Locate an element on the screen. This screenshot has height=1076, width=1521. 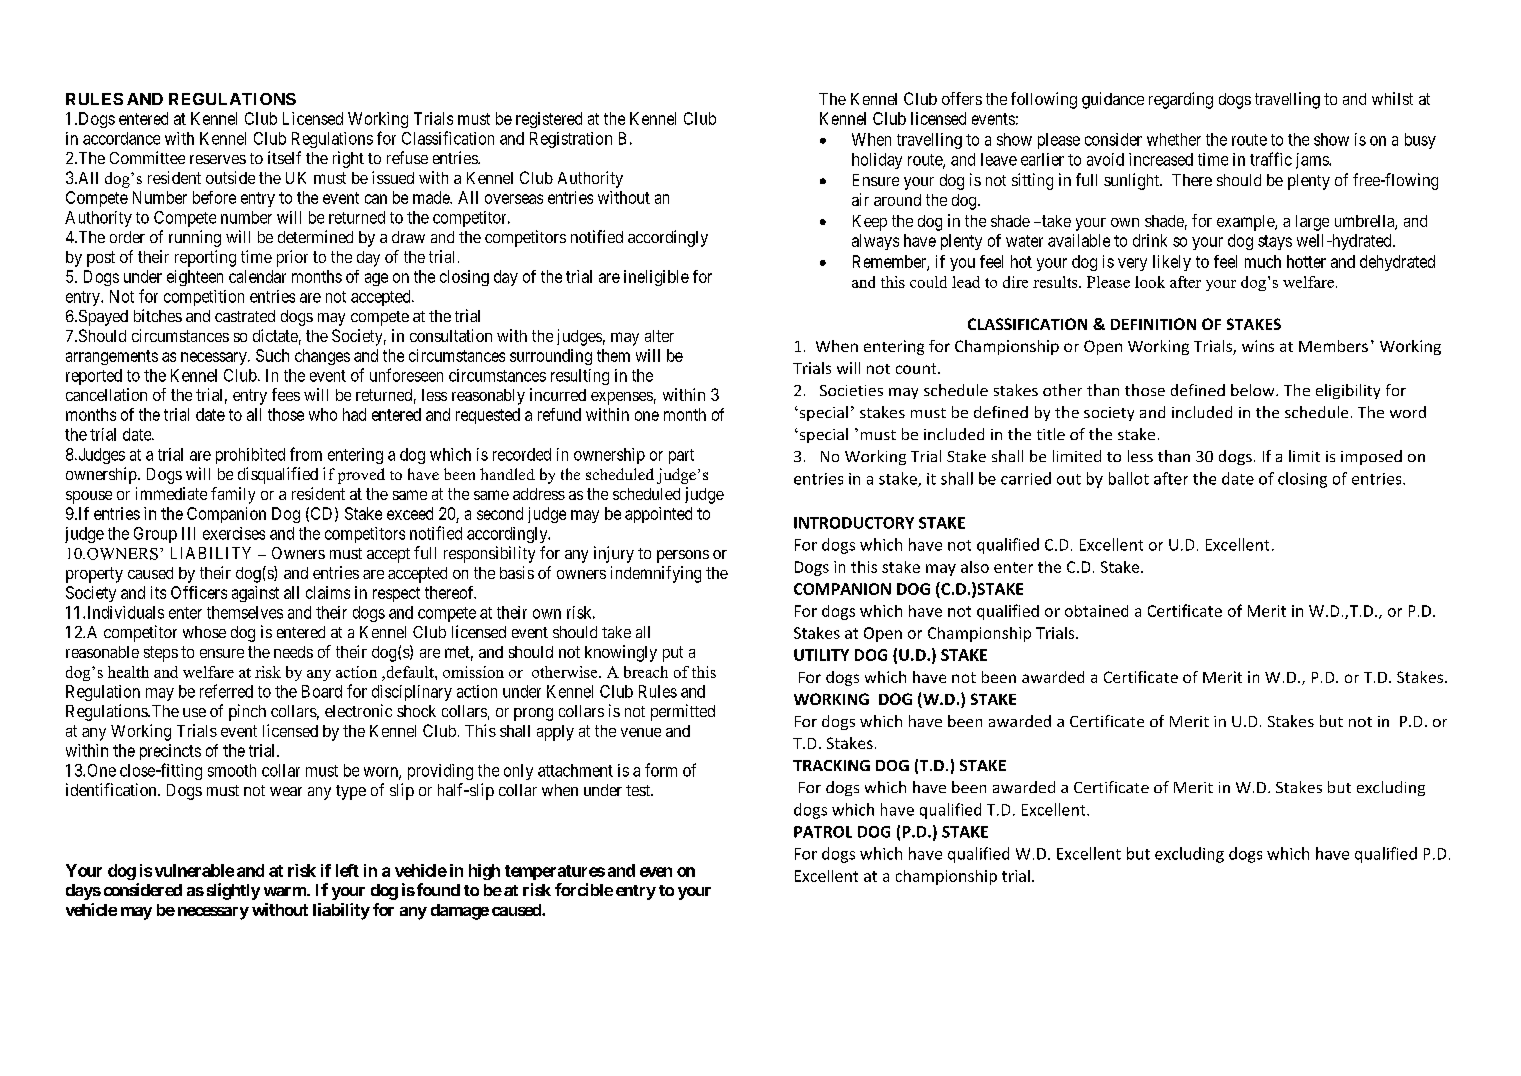
ballot is located at coordinates (1129, 478).
